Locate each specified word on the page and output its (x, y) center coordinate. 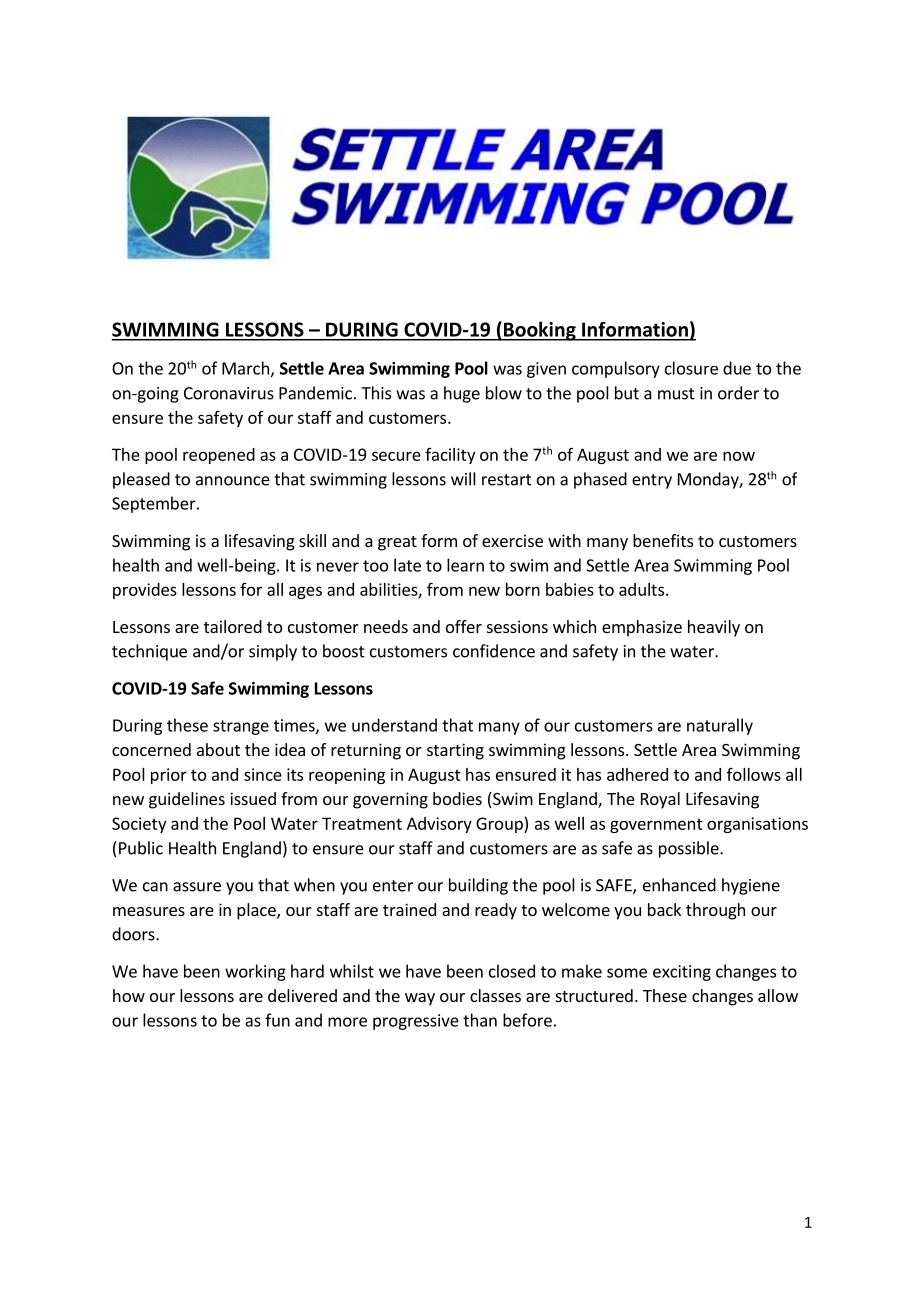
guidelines (187, 800)
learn (465, 565)
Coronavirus (229, 393)
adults (641, 589)
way (420, 999)
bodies (457, 798)
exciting (682, 973)
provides (145, 591)
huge (462, 394)
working (255, 972)
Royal (660, 800)
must (676, 394)
